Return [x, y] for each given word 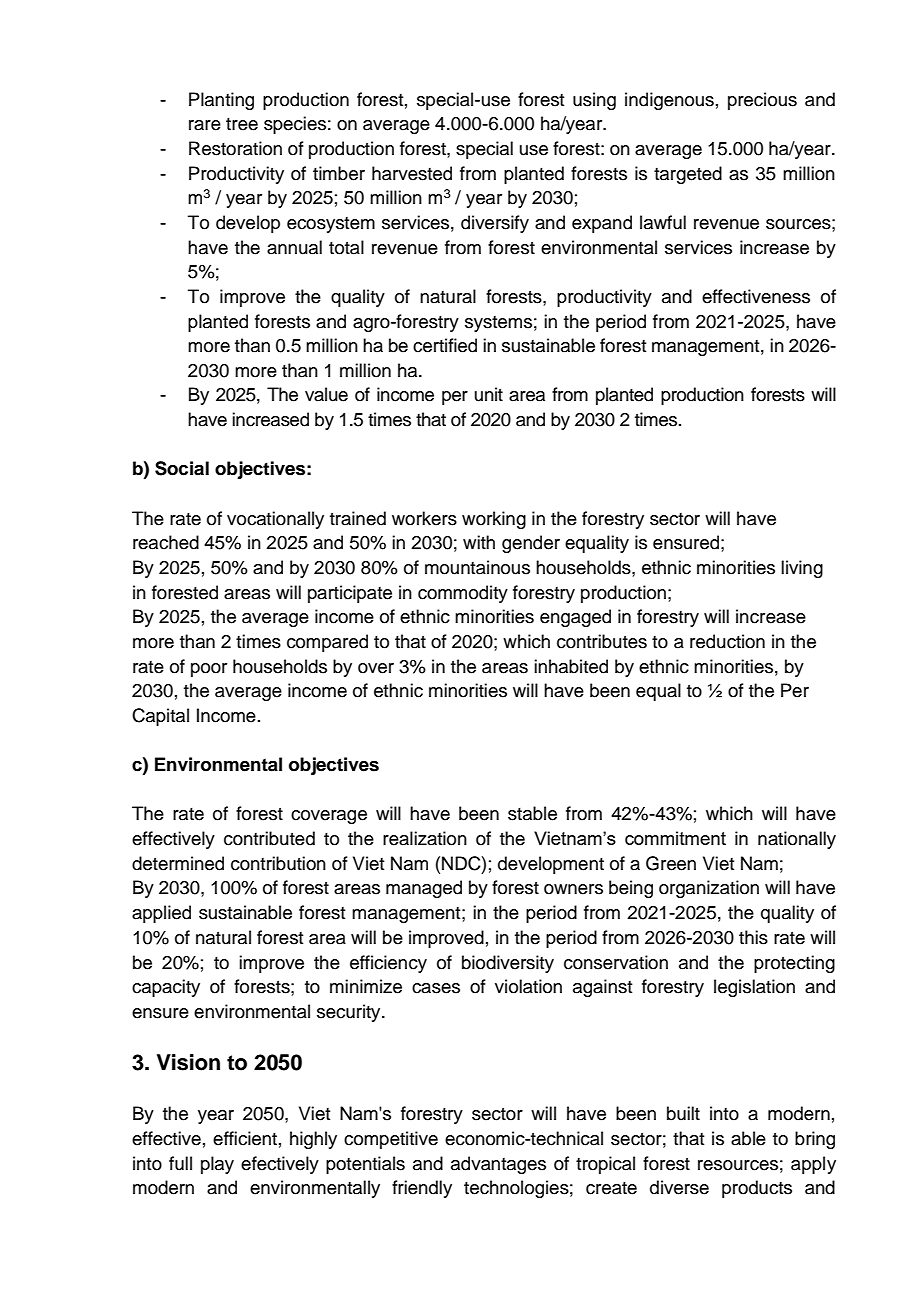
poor [209, 670]
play [217, 1165]
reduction [727, 641]
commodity [463, 594]
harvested [412, 173]
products [757, 1189]
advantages [498, 1165]
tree [242, 124]
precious [762, 101]
